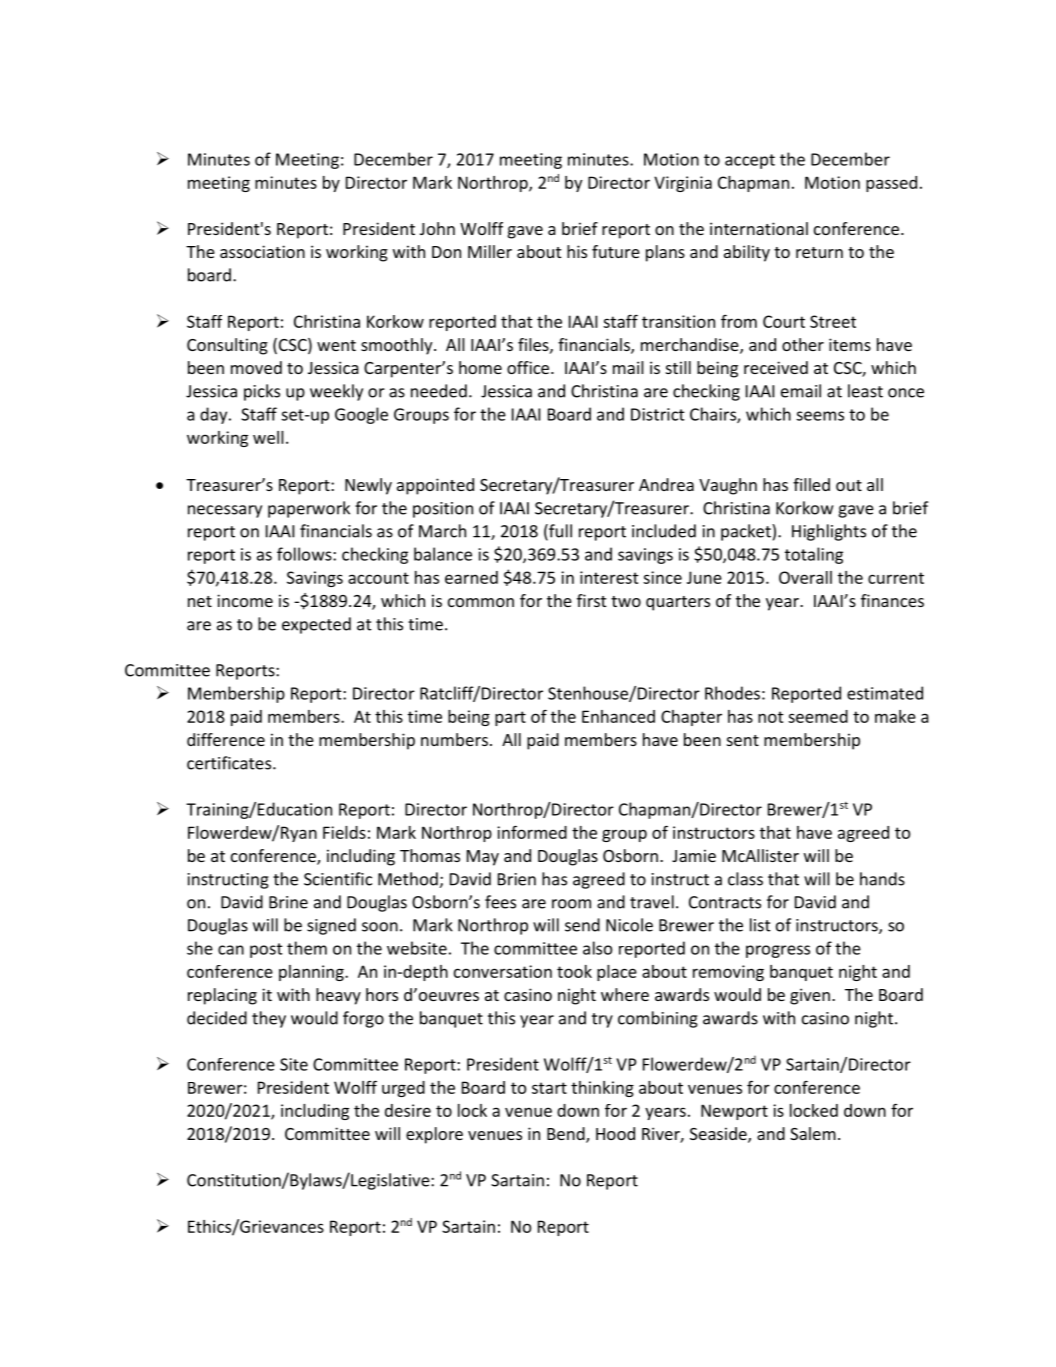  I want to click on estimated, so click(885, 693).
